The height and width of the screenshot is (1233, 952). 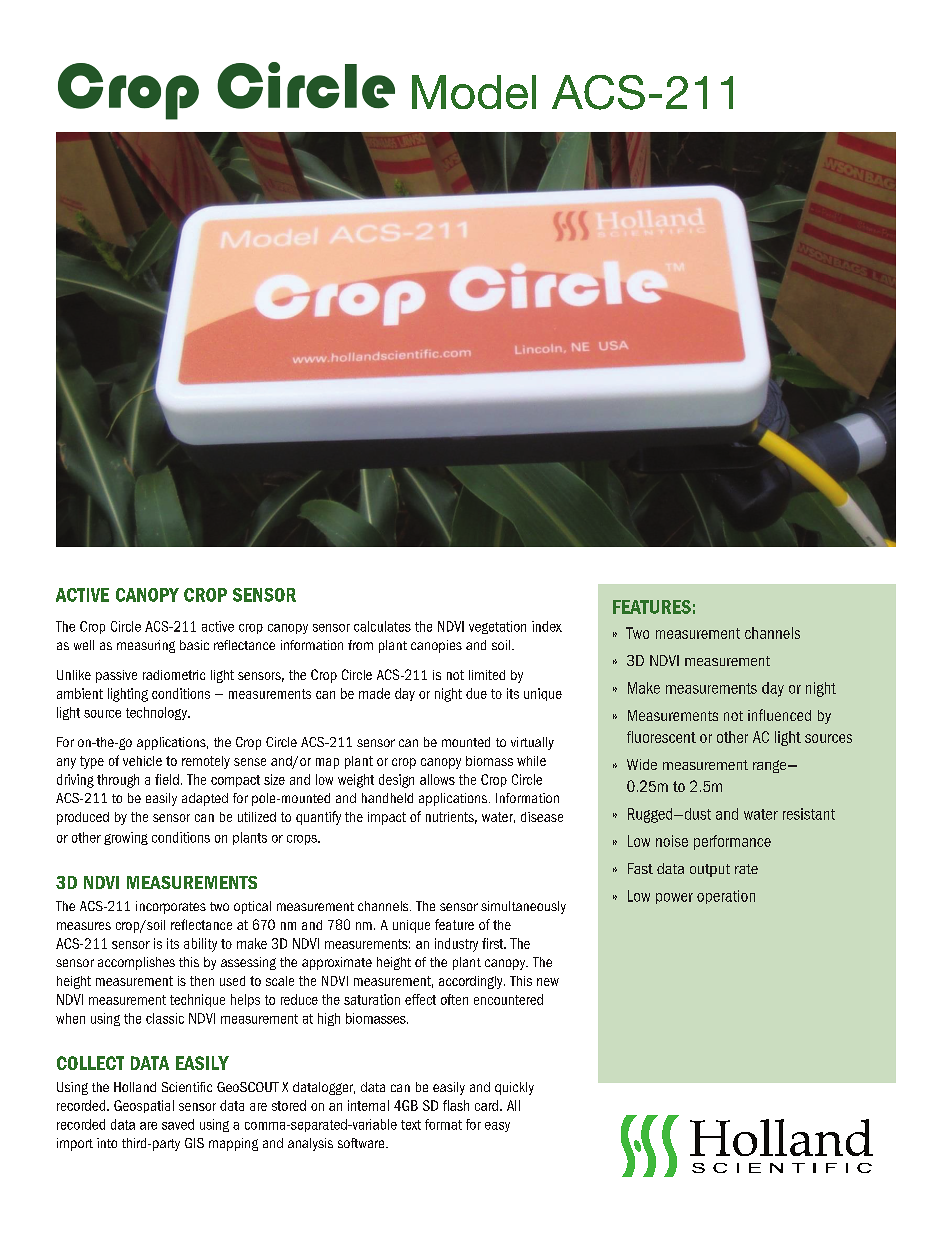 What do you see at coordinates (146, 646) in the screenshot?
I see `measuring` at bounding box center [146, 646].
